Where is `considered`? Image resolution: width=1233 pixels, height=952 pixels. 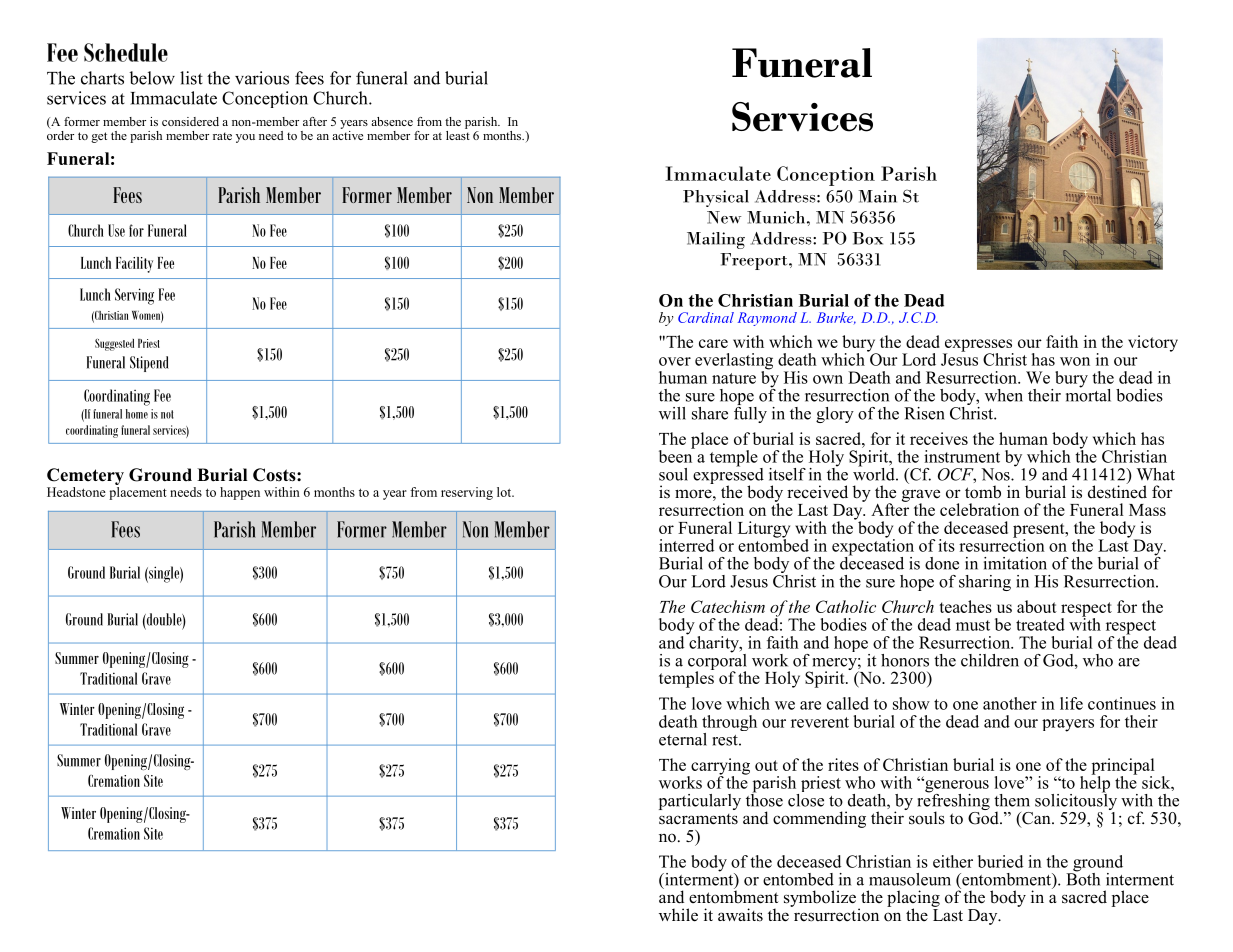 considered is located at coordinates (190, 121).
